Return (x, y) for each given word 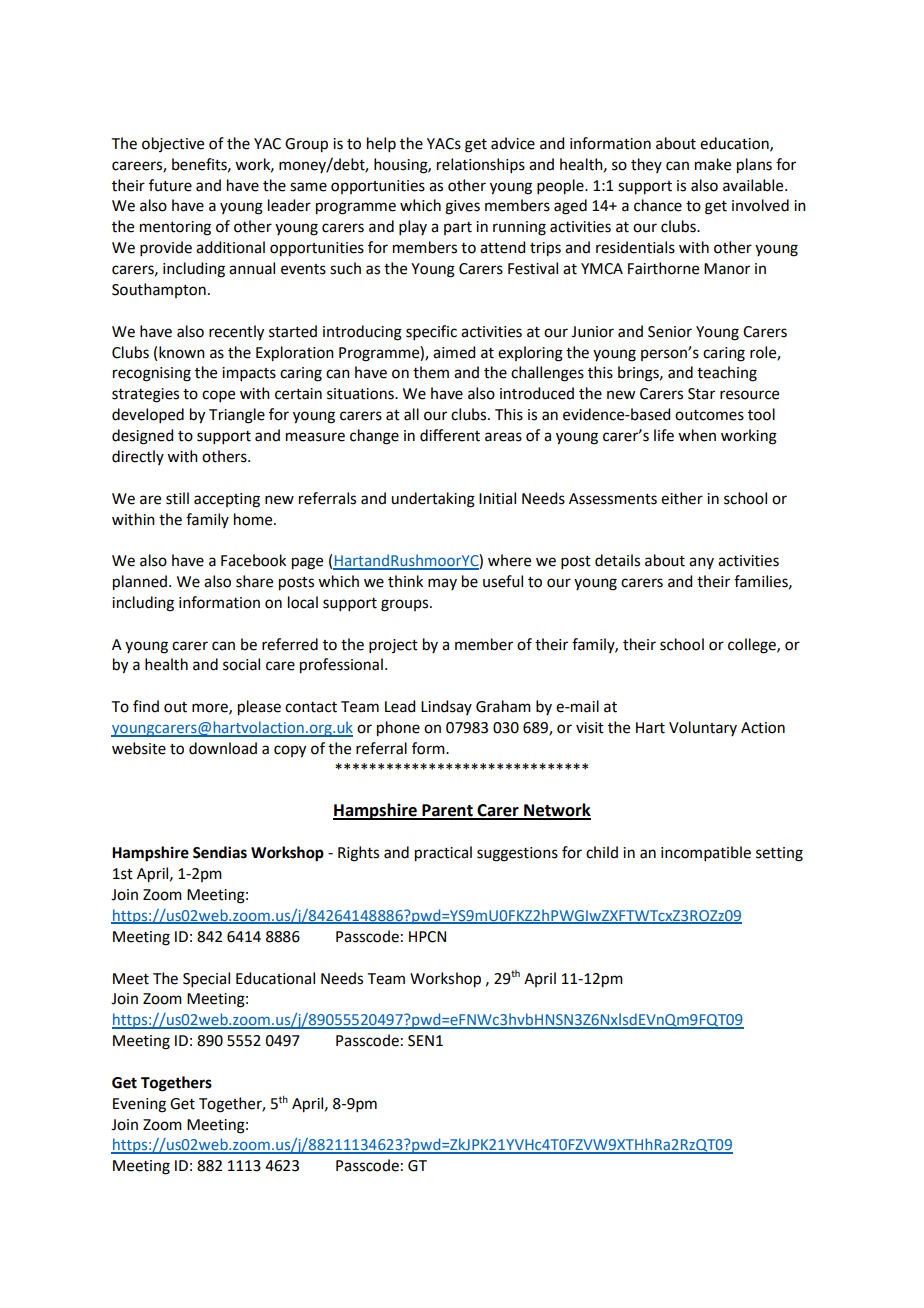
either (682, 498)
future (170, 185)
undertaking (433, 500)
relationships (481, 165)
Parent (447, 811)
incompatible (706, 853)
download (223, 748)
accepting (227, 500)
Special (206, 979)
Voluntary (703, 728)
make (713, 164)
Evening (139, 1105)
